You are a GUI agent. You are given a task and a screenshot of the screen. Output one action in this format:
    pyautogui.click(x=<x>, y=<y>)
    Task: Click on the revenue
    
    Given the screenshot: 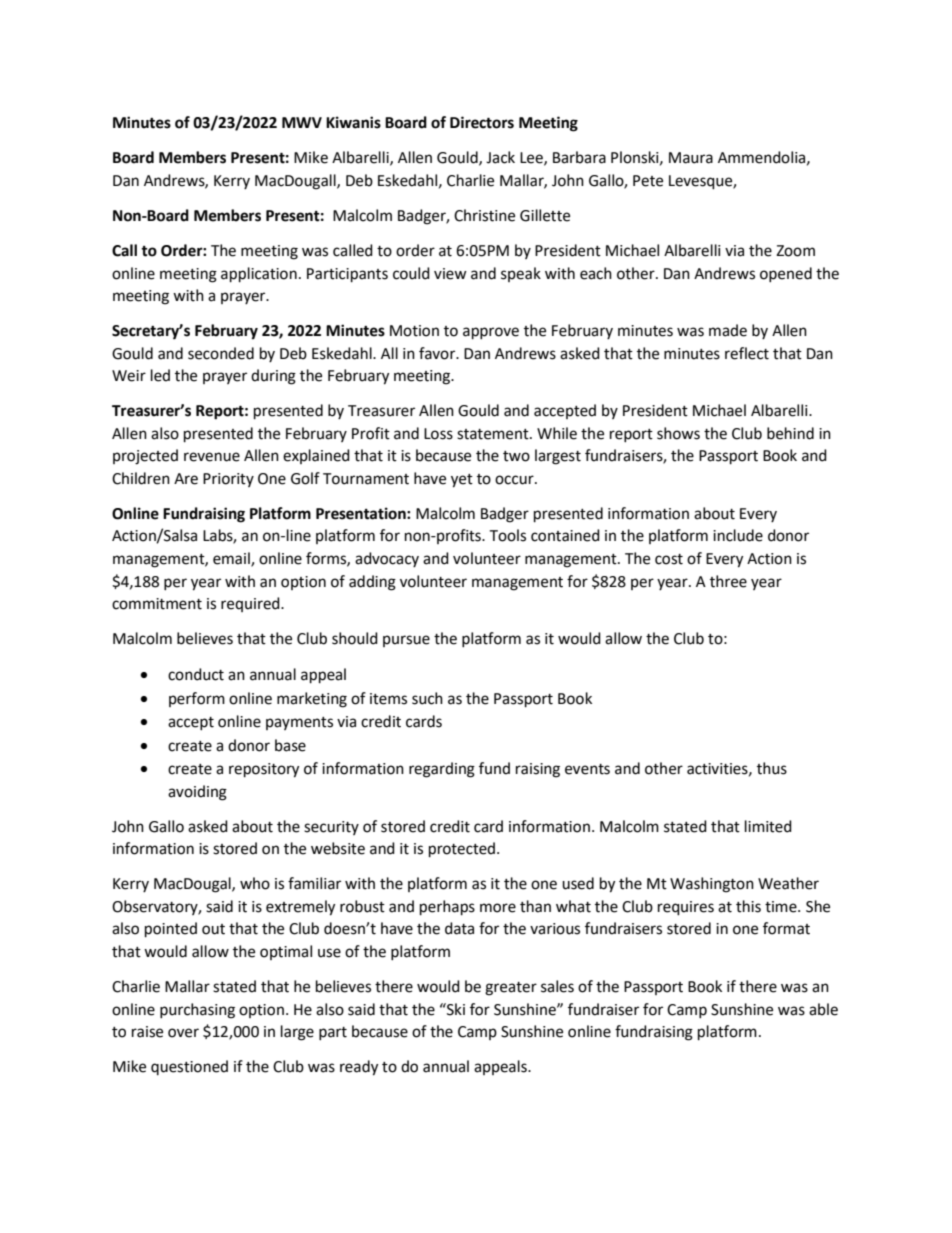 What is the action you would take?
    pyautogui.click(x=212, y=457)
